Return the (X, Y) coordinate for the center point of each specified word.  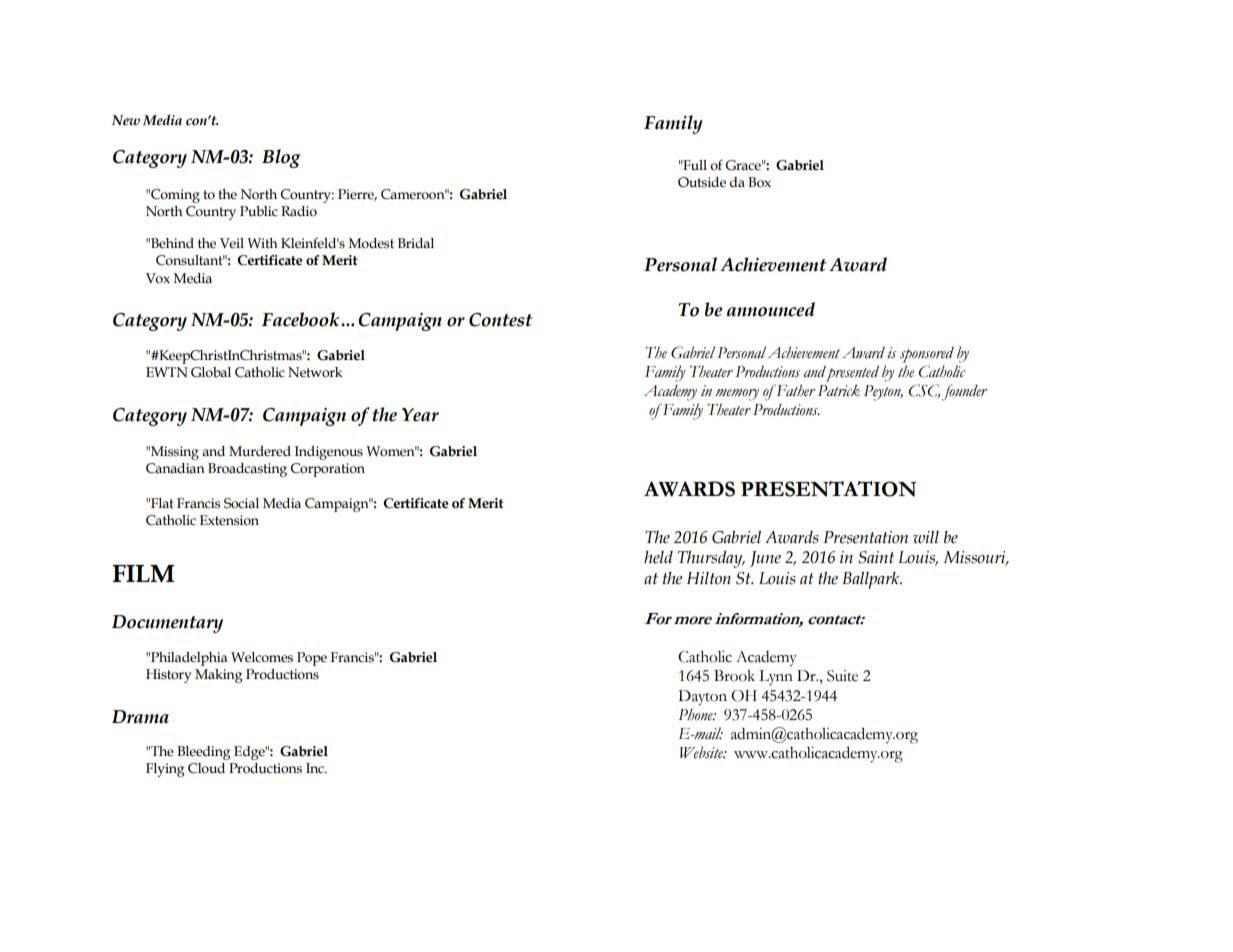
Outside (702, 182)
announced (771, 309)
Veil (232, 243)
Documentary (167, 624)
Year (420, 415)
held (658, 557)
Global (211, 372)
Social (241, 503)
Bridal (416, 243)
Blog (281, 158)
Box (759, 182)
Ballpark (872, 580)
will (926, 537)
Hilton (709, 578)
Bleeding (203, 753)
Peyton (883, 393)
